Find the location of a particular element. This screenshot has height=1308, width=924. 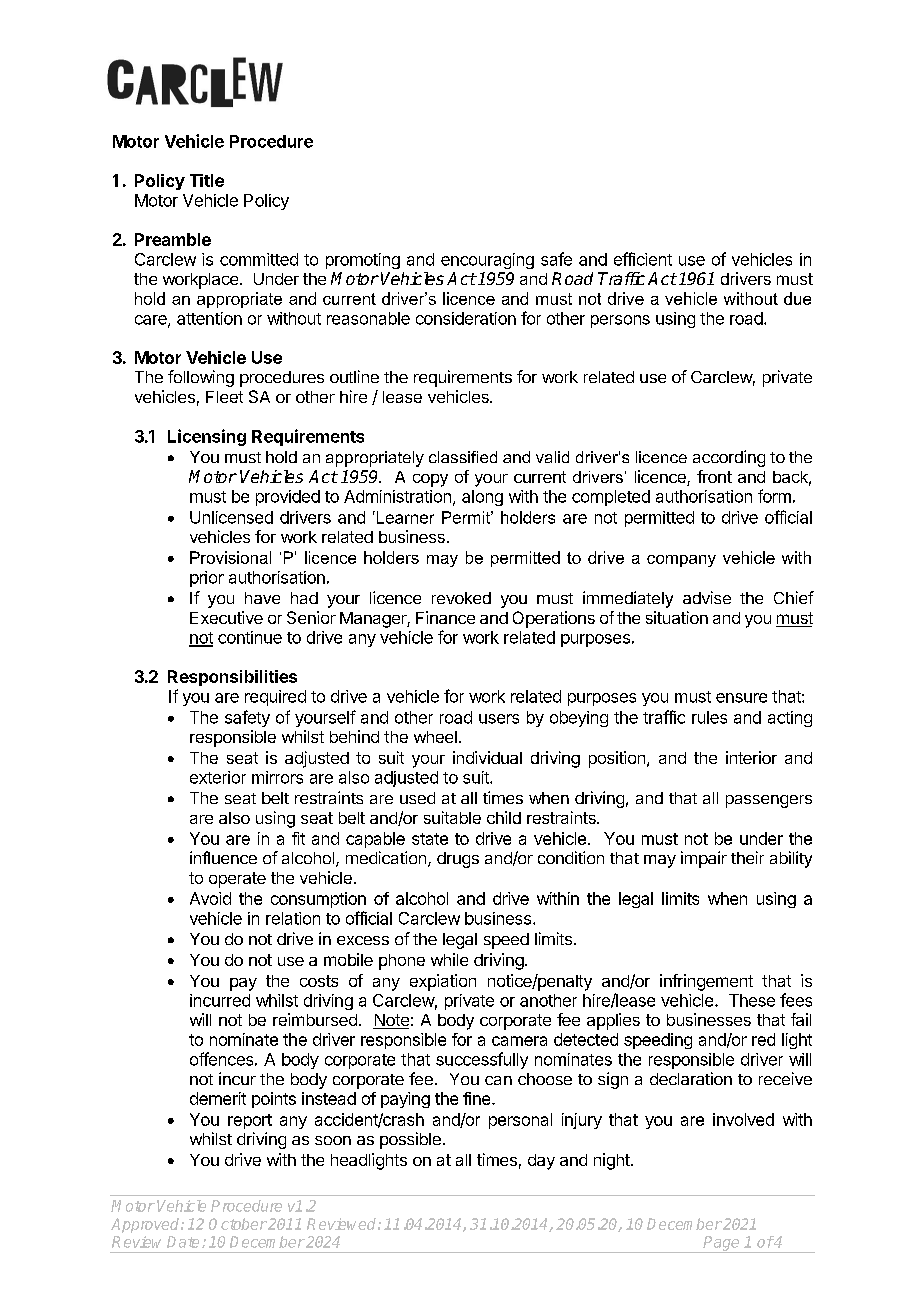

Title is located at coordinates (207, 180).
